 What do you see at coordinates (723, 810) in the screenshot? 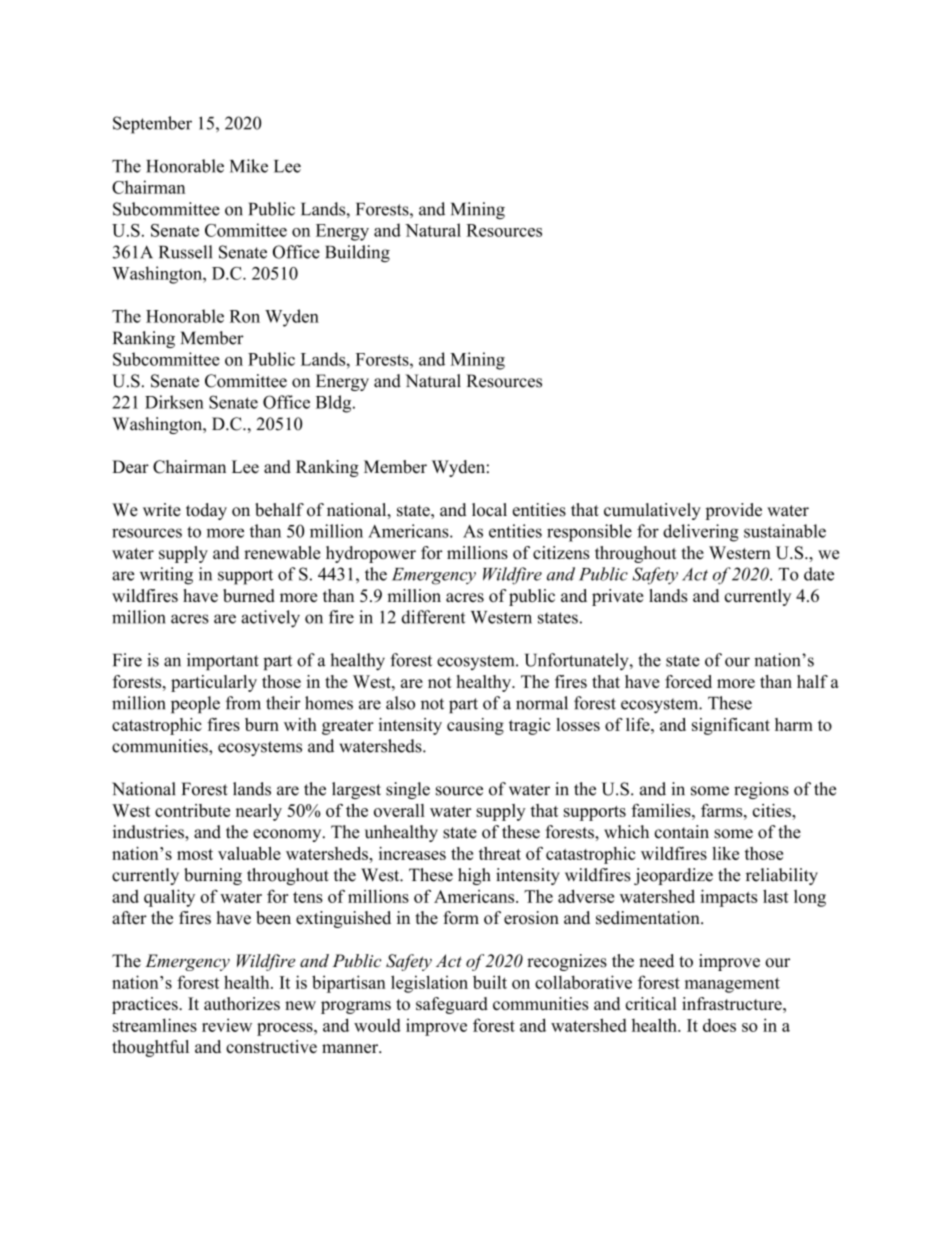
I see `farms` at bounding box center [723, 810].
